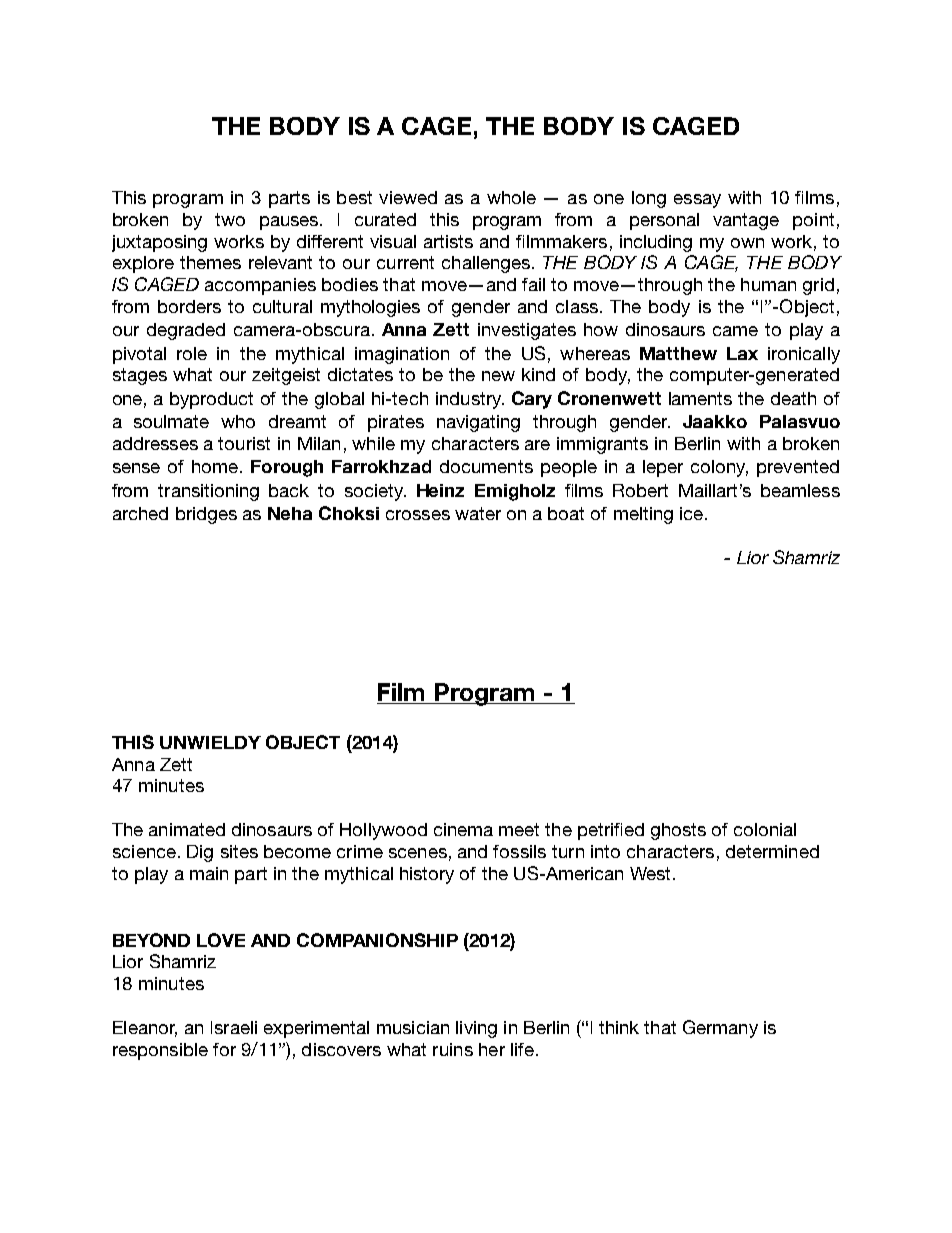 The height and width of the screenshot is (1233, 952). Describe the element at coordinates (746, 221) in the screenshot. I see `vantage` at that location.
